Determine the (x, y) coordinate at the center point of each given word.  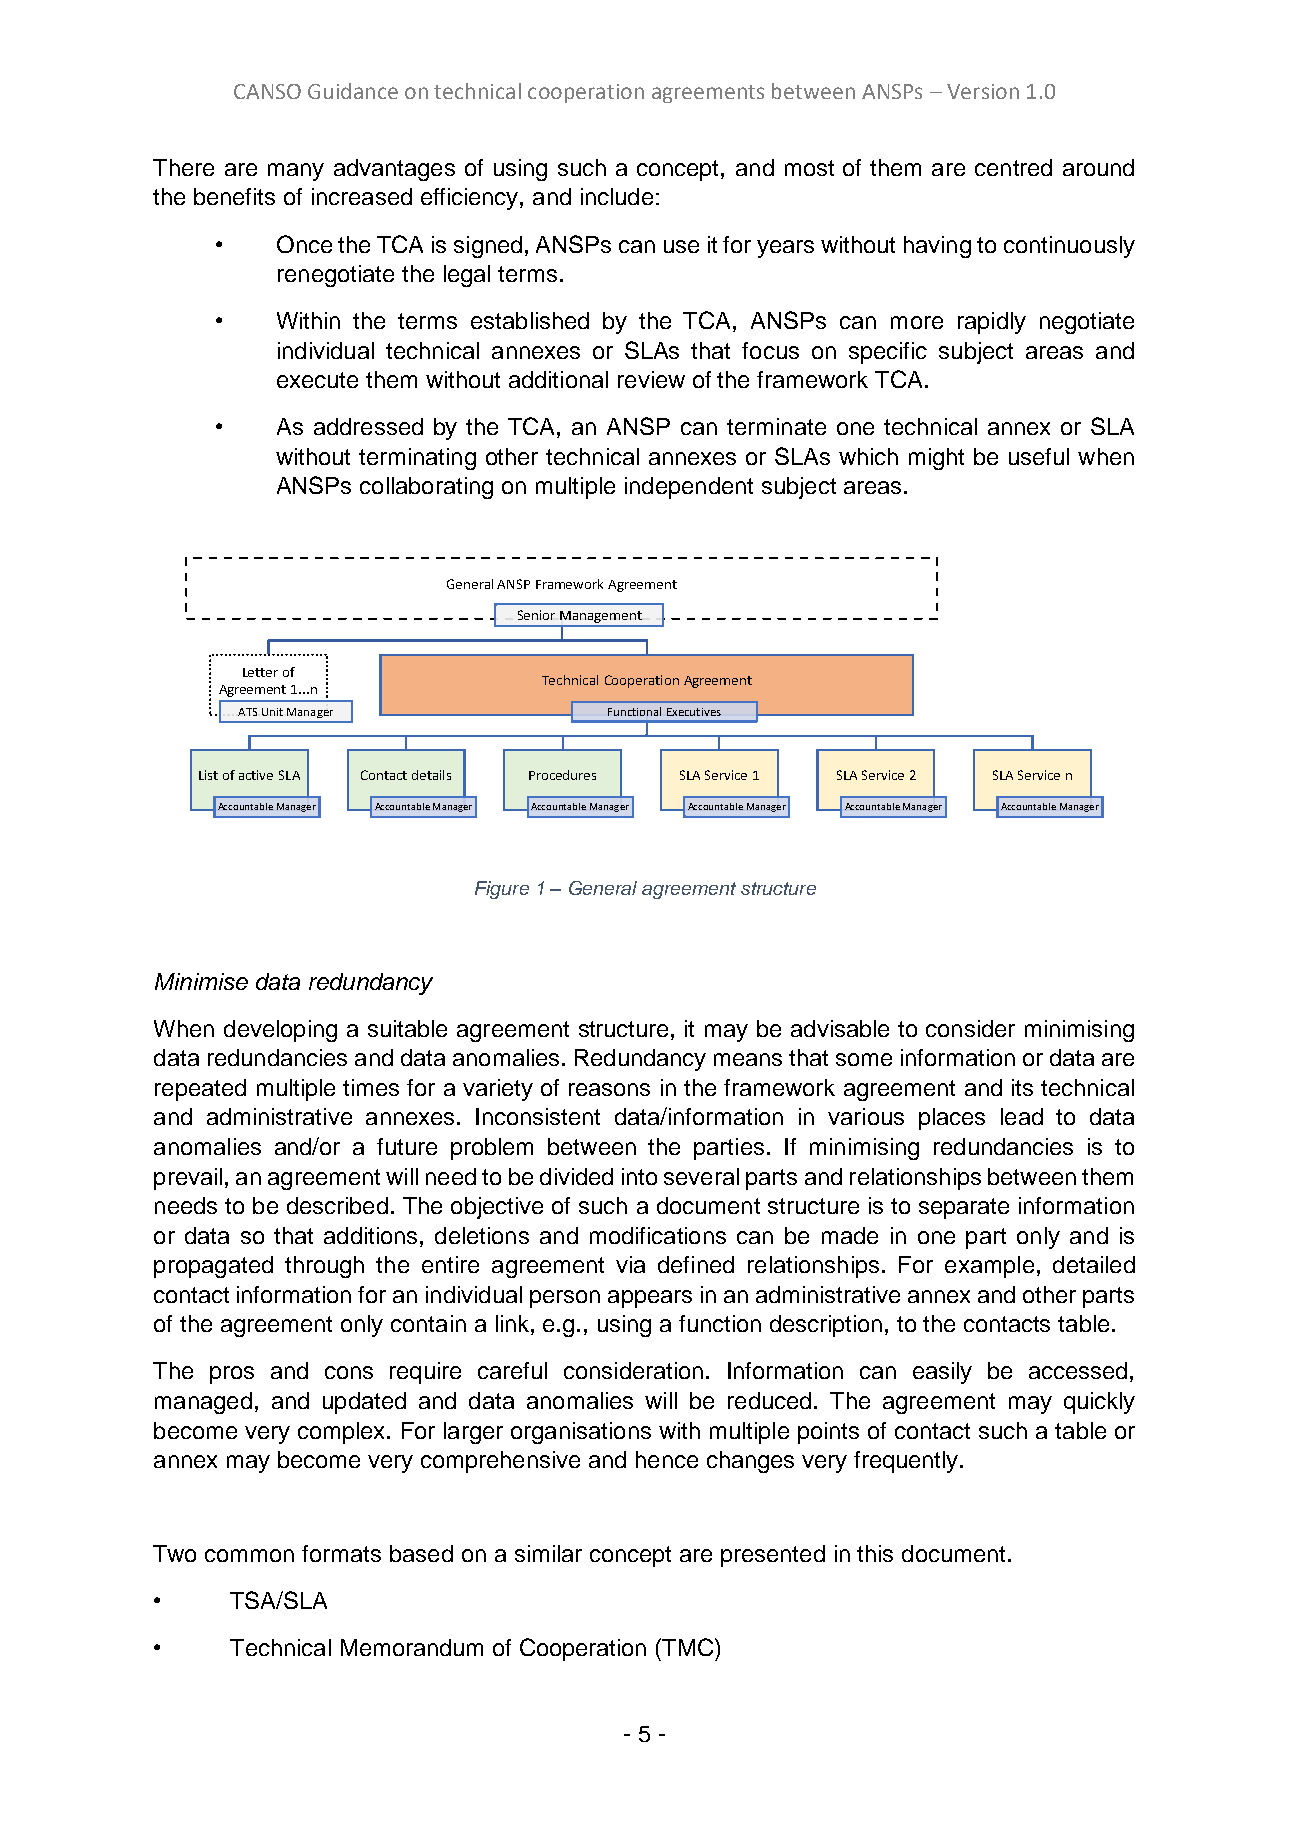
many (296, 172)
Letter (260, 672)
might (936, 459)
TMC (689, 1647)
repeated (200, 1090)
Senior (536, 615)
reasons (609, 1089)
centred (1013, 167)
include (617, 196)
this (875, 1553)
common (249, 1555)
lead (1022, 1116)
